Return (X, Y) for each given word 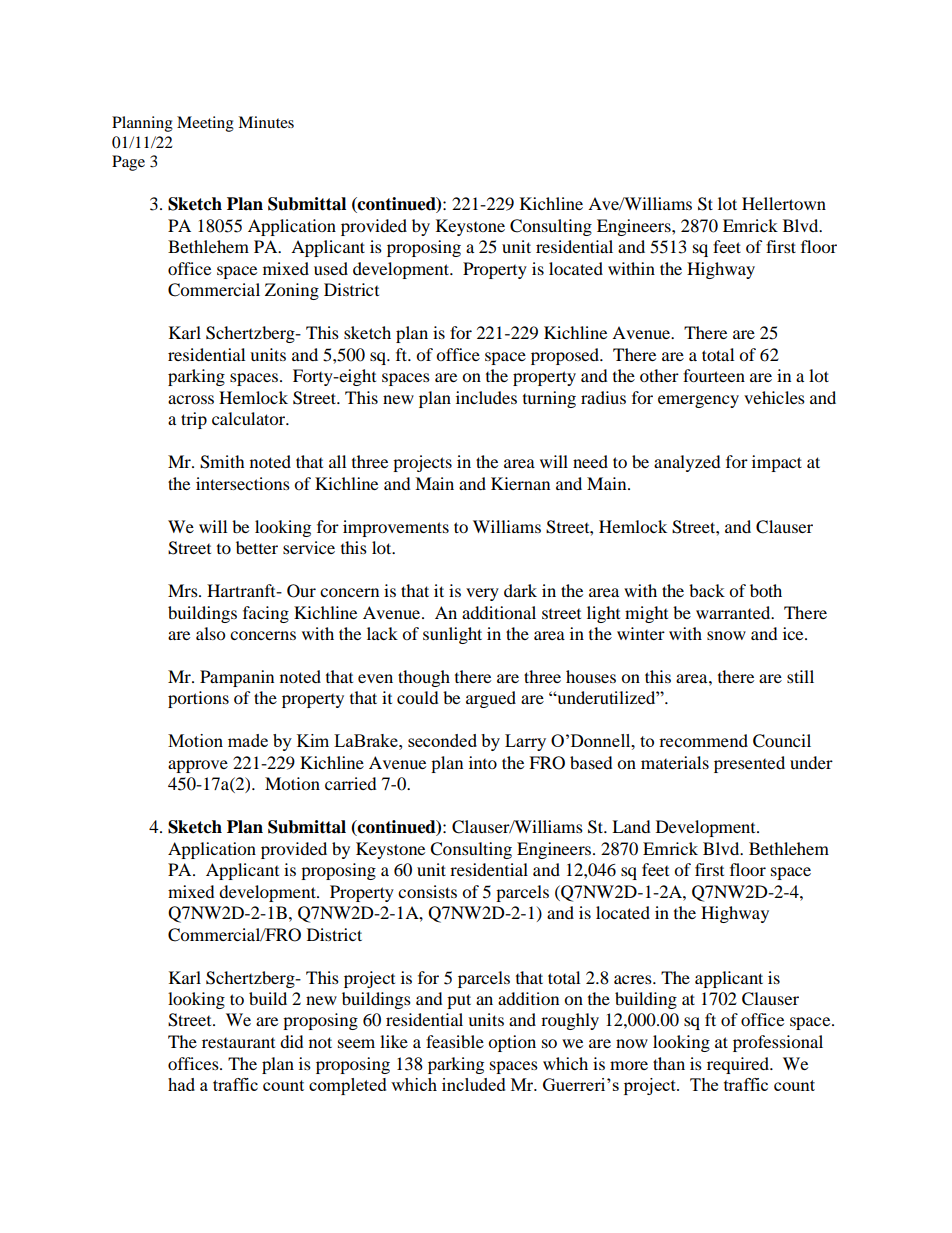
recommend (703, 740)
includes (486, 397)
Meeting (205, 124)
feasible (455, 1041)
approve (198, 766)
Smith (222, 462)
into (483, 762)
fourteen (714, 375)
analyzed (687, 463)
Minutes (266, 122)
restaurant (238, 1043)
